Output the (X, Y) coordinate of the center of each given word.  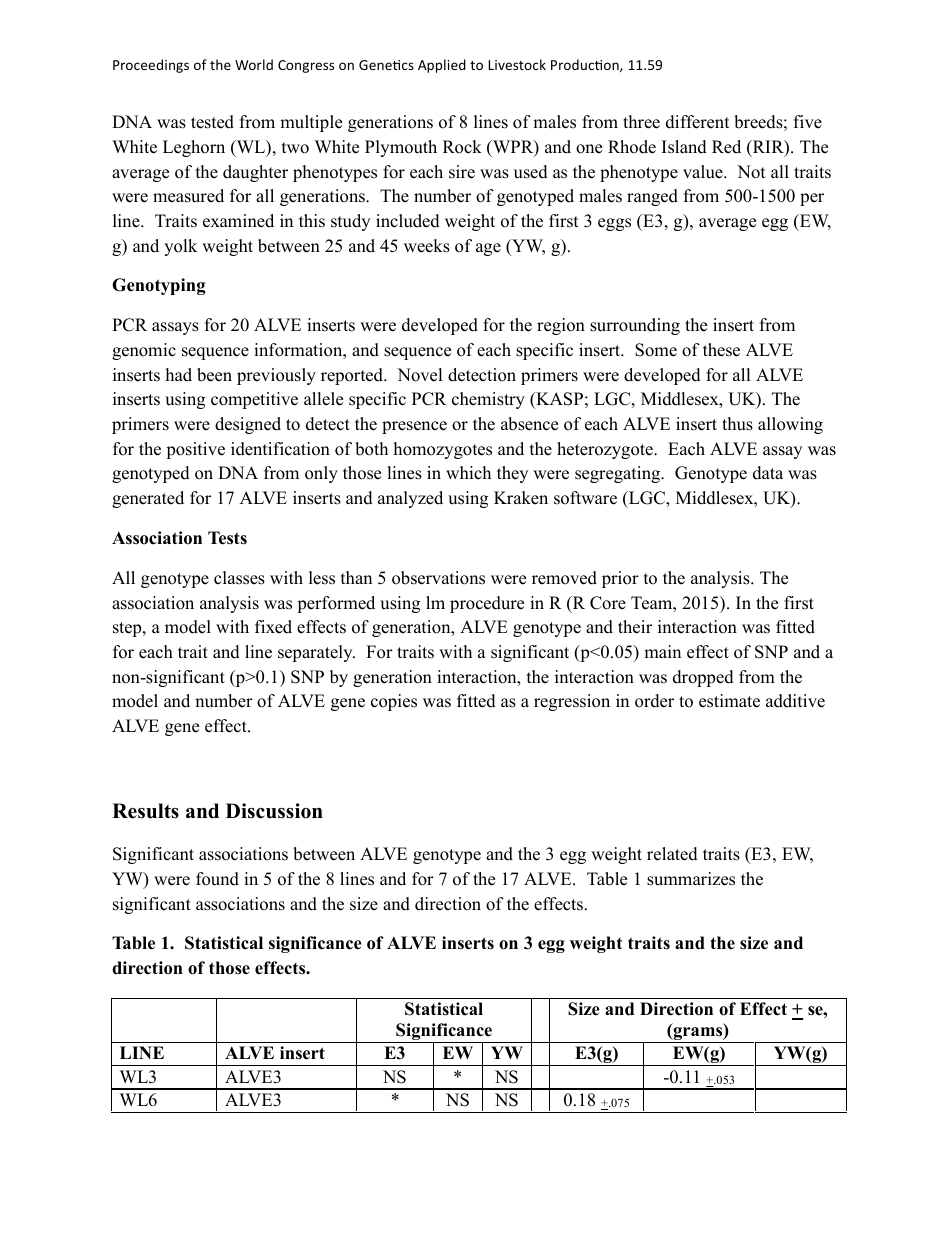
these (721, 350)
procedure (487, 604)
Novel (420, 375)
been (214, 375)
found (217, 879)
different (698, 122)
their (635, 627)
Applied (442, 66)
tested (212, 122)
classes (239, 578)
